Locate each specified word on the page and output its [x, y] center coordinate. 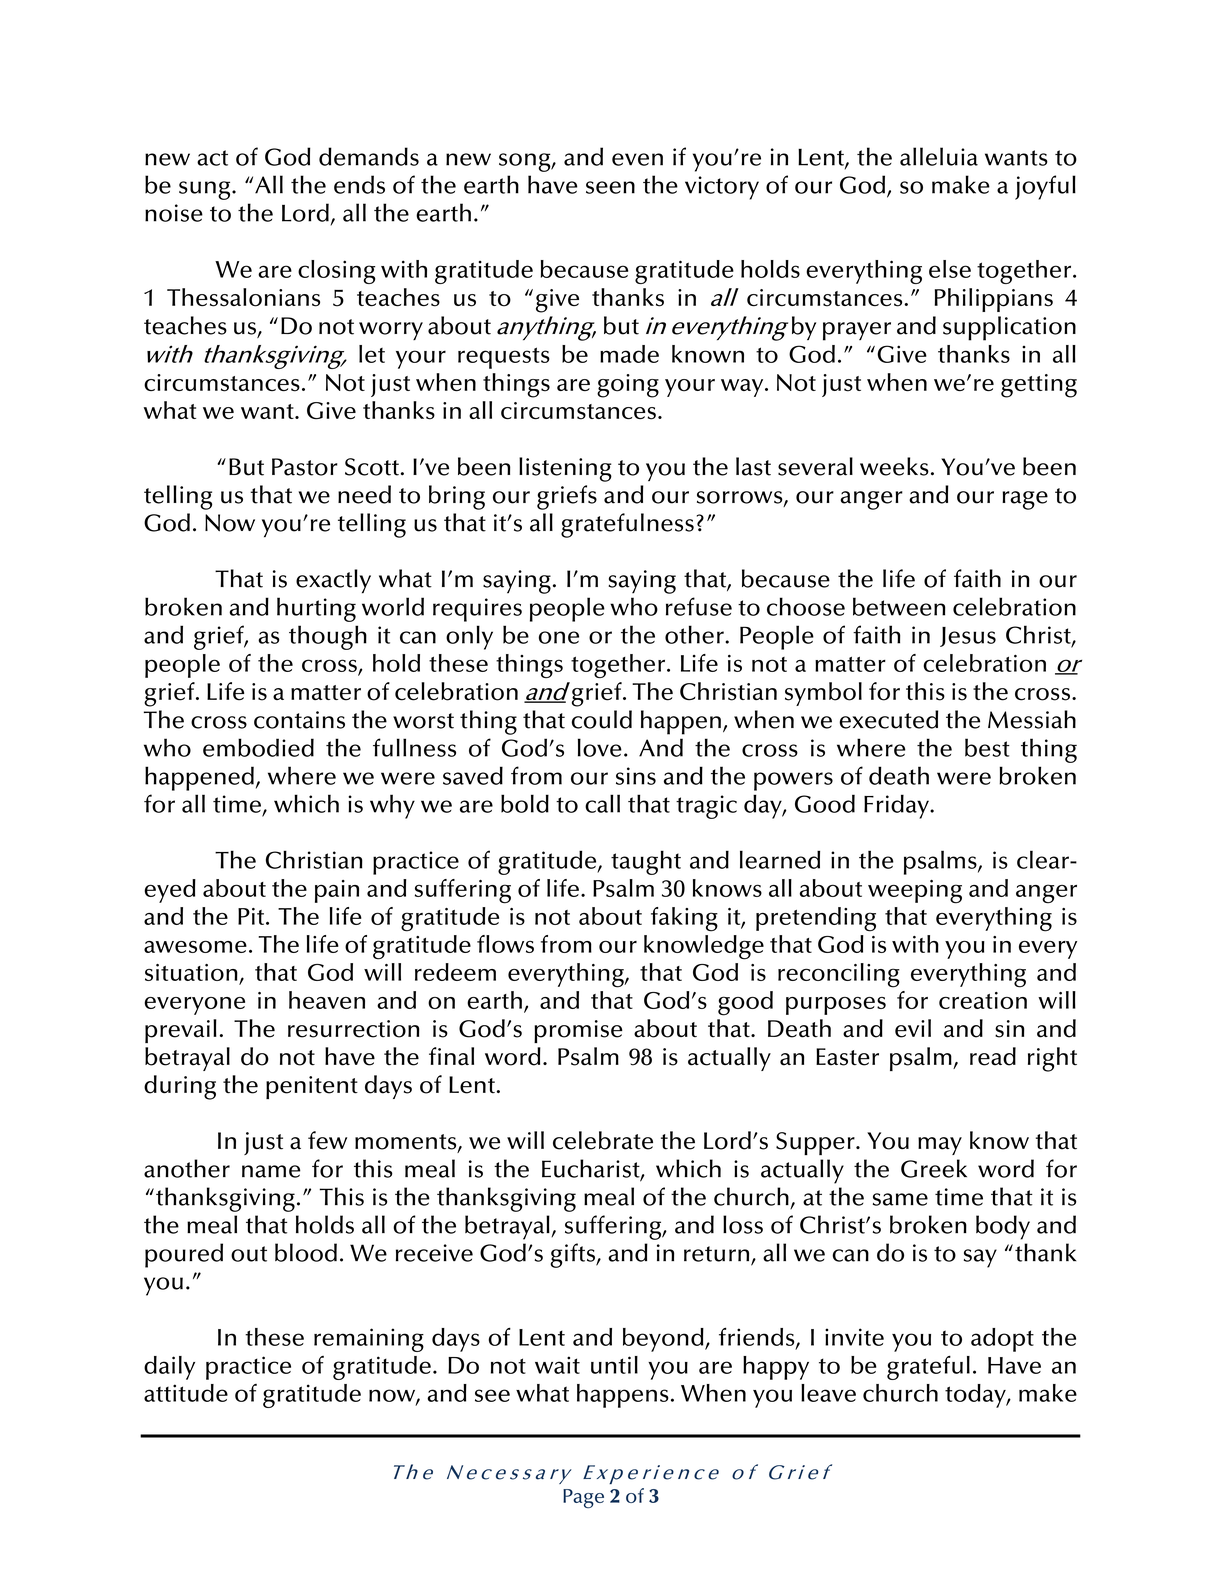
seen [610, 187]
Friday [898, 806]
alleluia [939, 156]
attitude [186, 1393]
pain [337, 891]
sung [206, 190]
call [602, 803]
